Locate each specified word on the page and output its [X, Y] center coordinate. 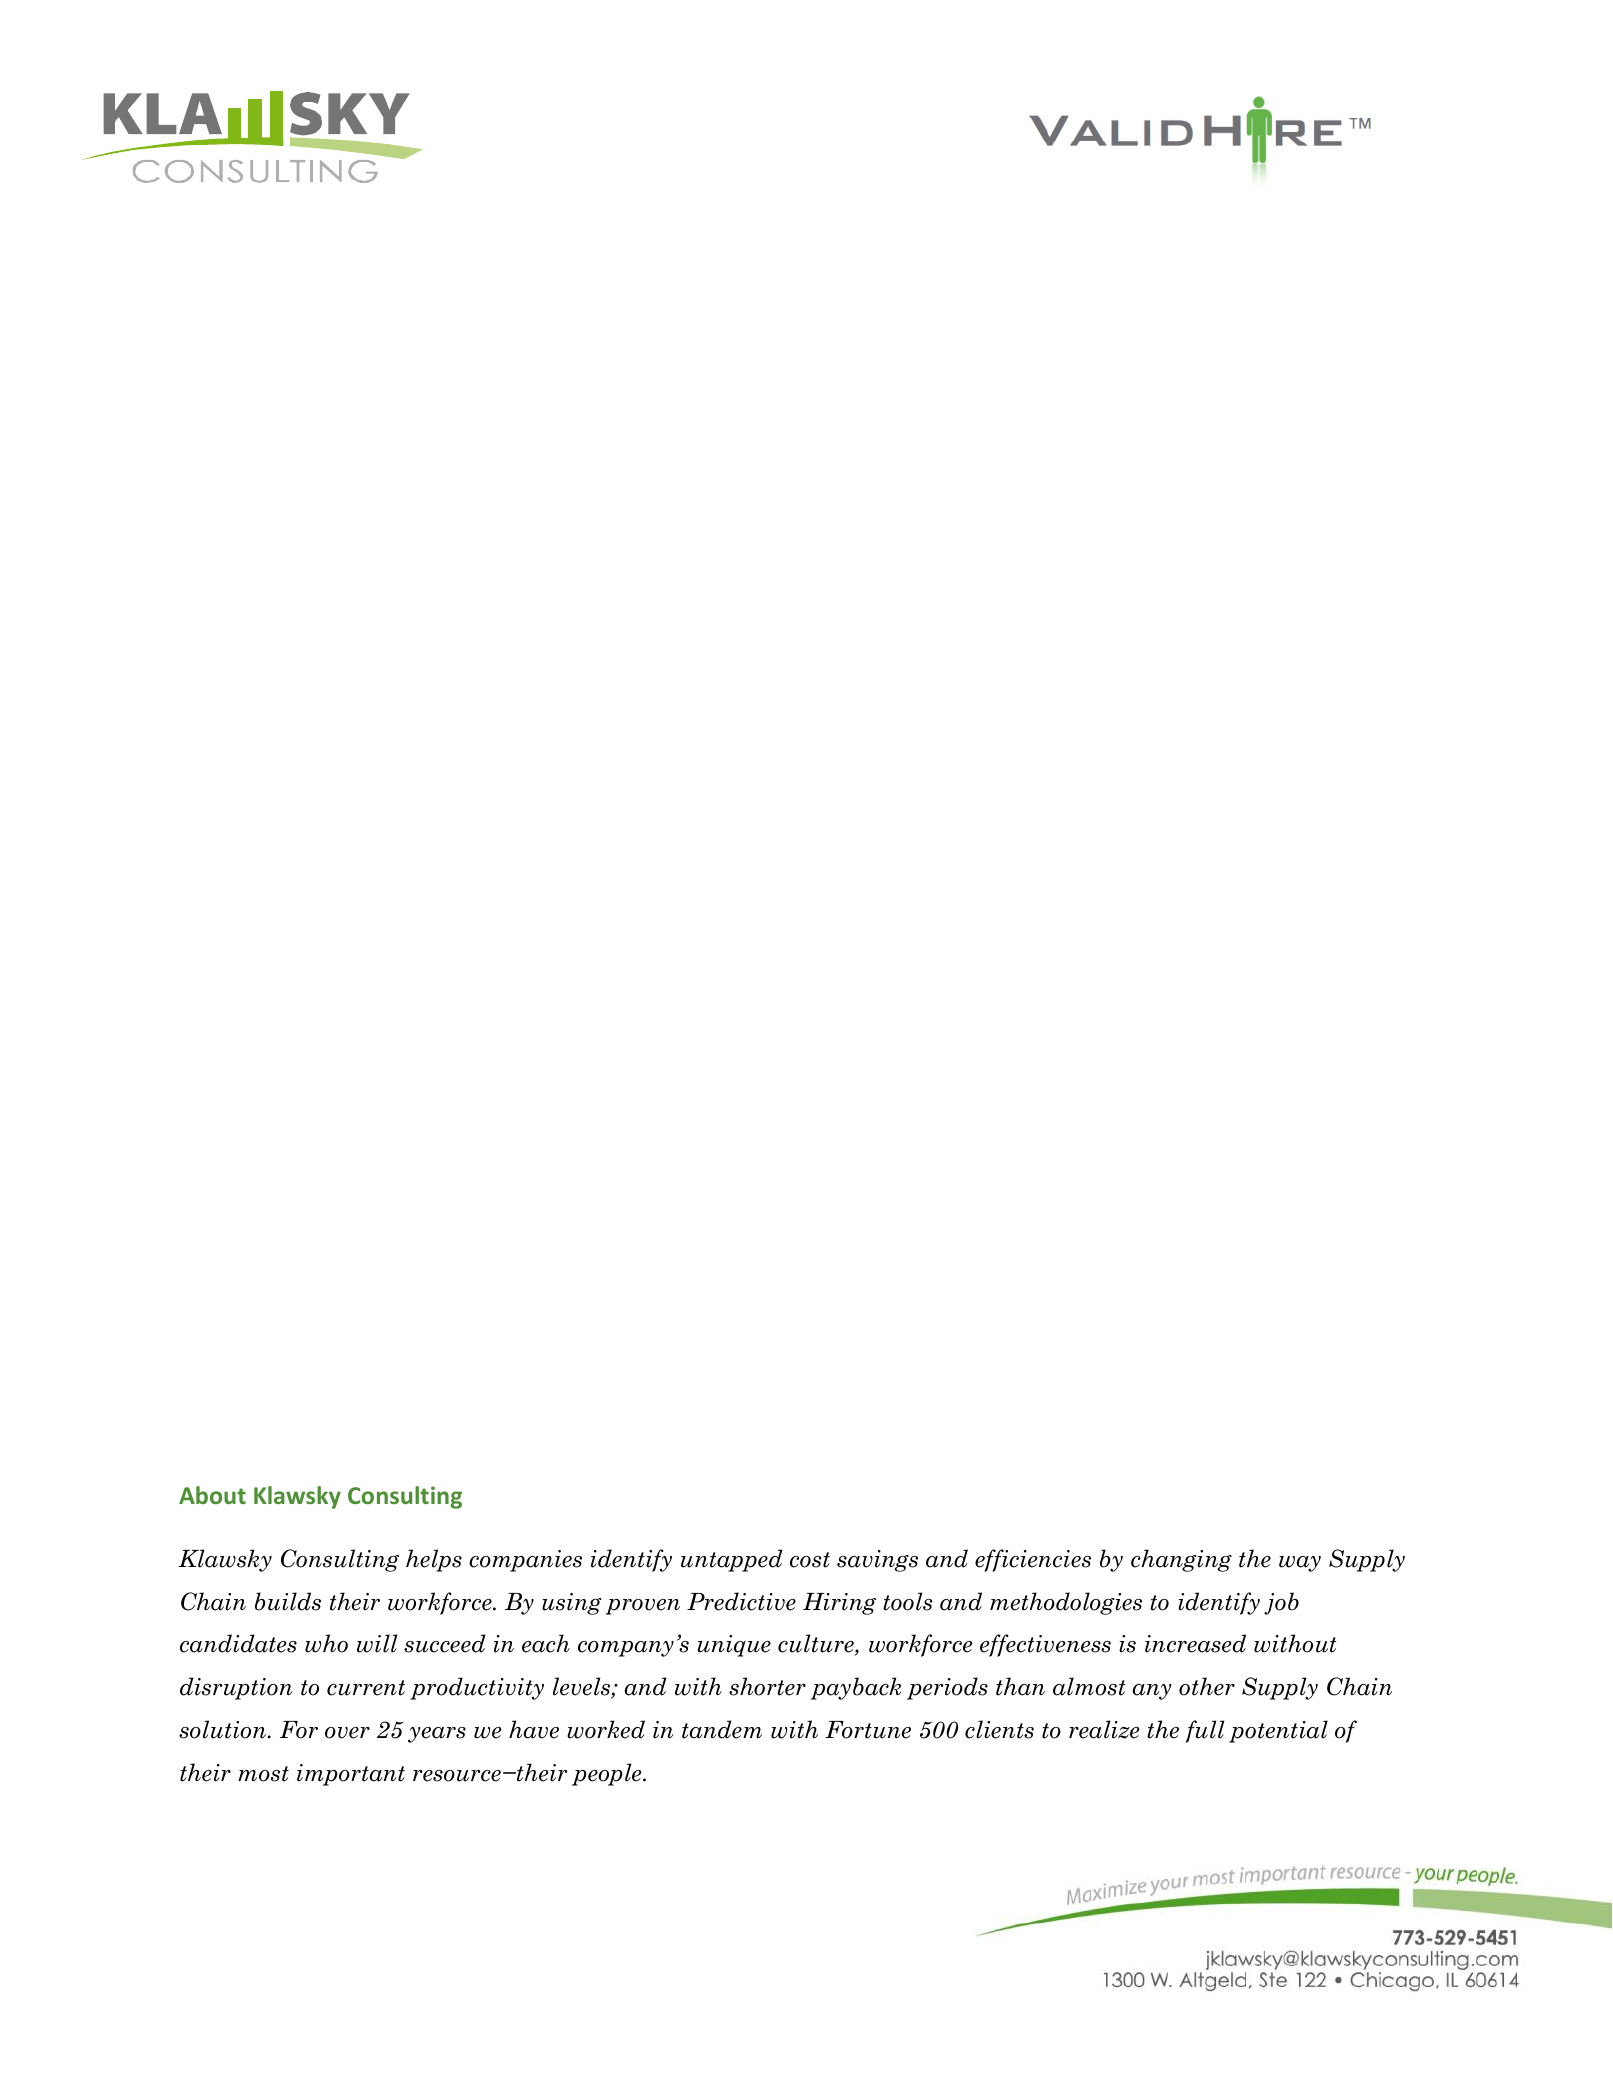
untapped [731, 1560]
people [608, 1774]
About [212, 1495]
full [1205, 1731]
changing [1181, 1560]
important [351, 1775]
